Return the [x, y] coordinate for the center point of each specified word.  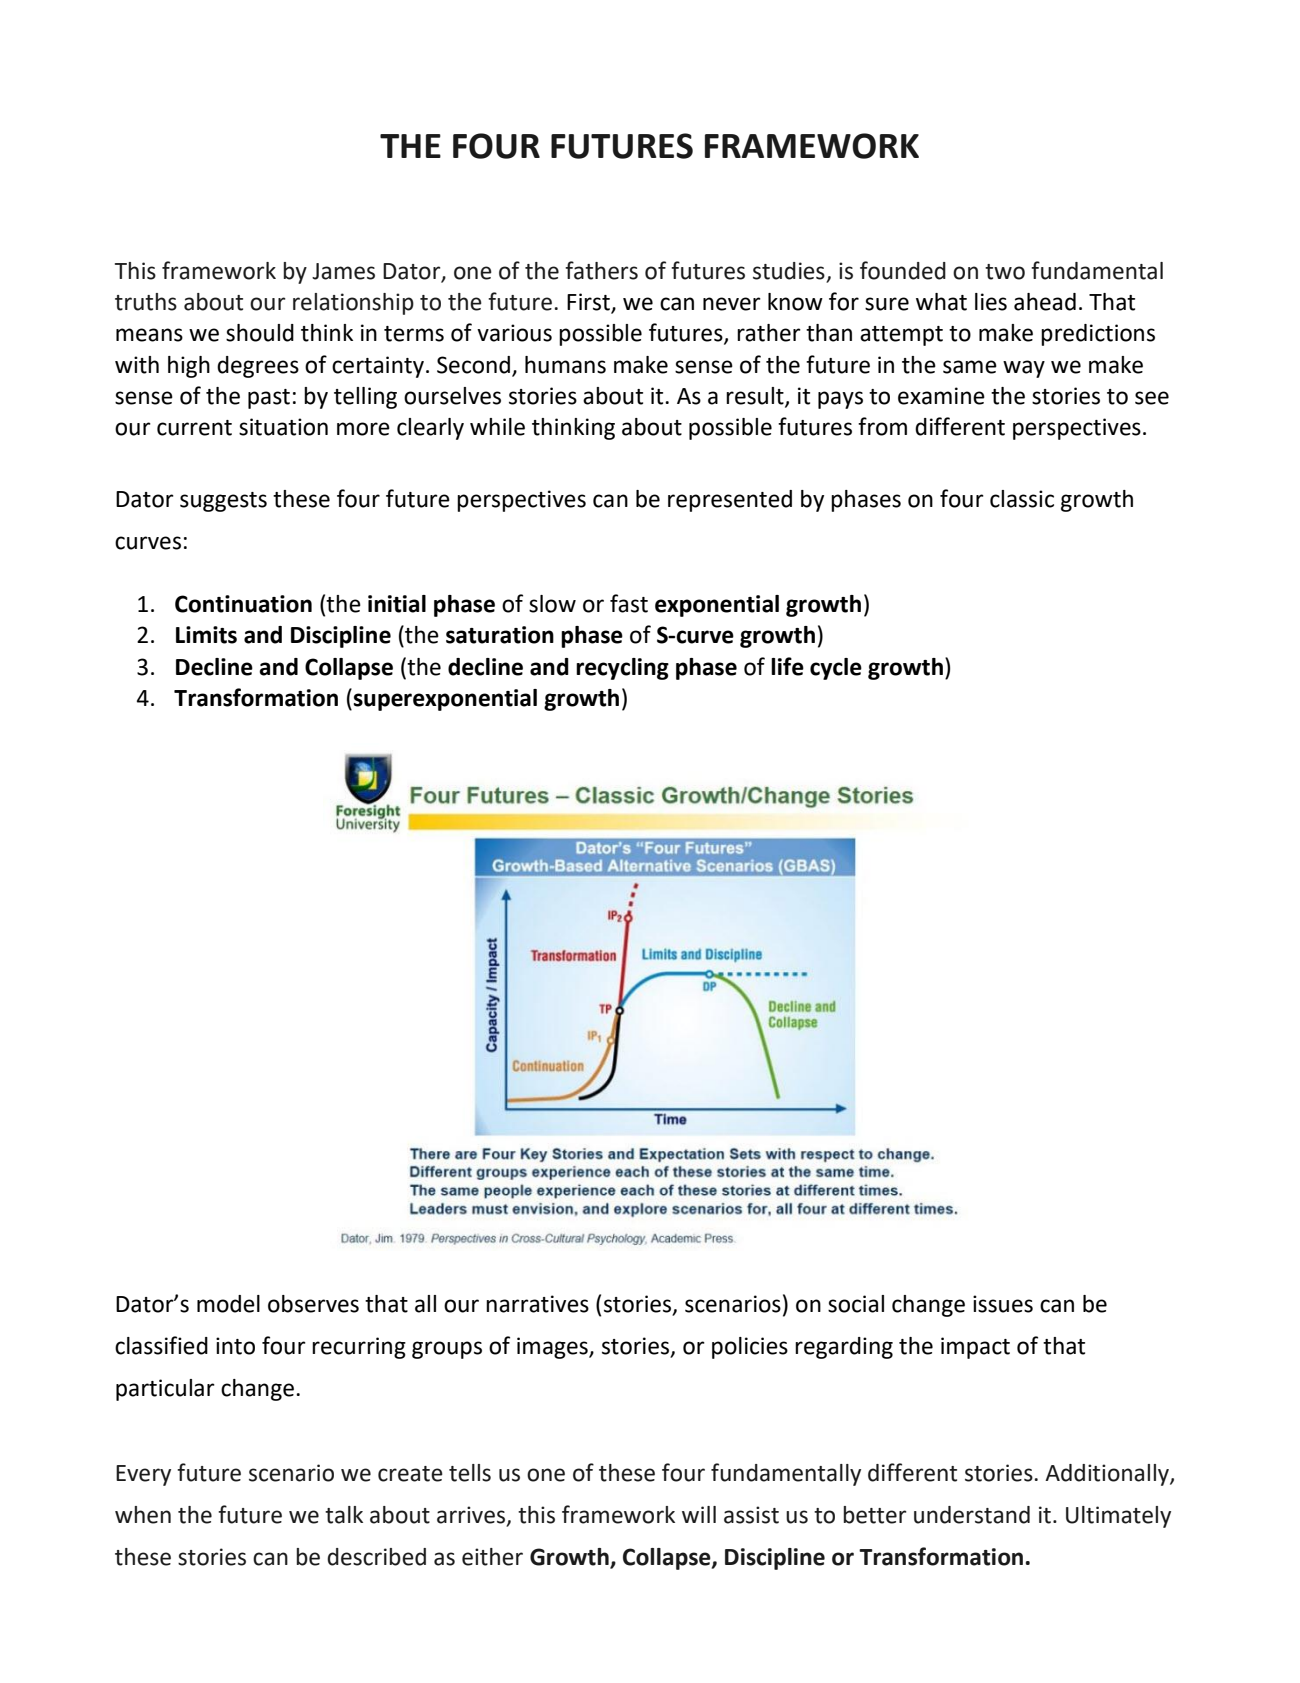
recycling [622, 669]
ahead [1045, 302]
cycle [836, 669]
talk [344, 1515]
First [589, 303]
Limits [206, 635]
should [260, 333]
